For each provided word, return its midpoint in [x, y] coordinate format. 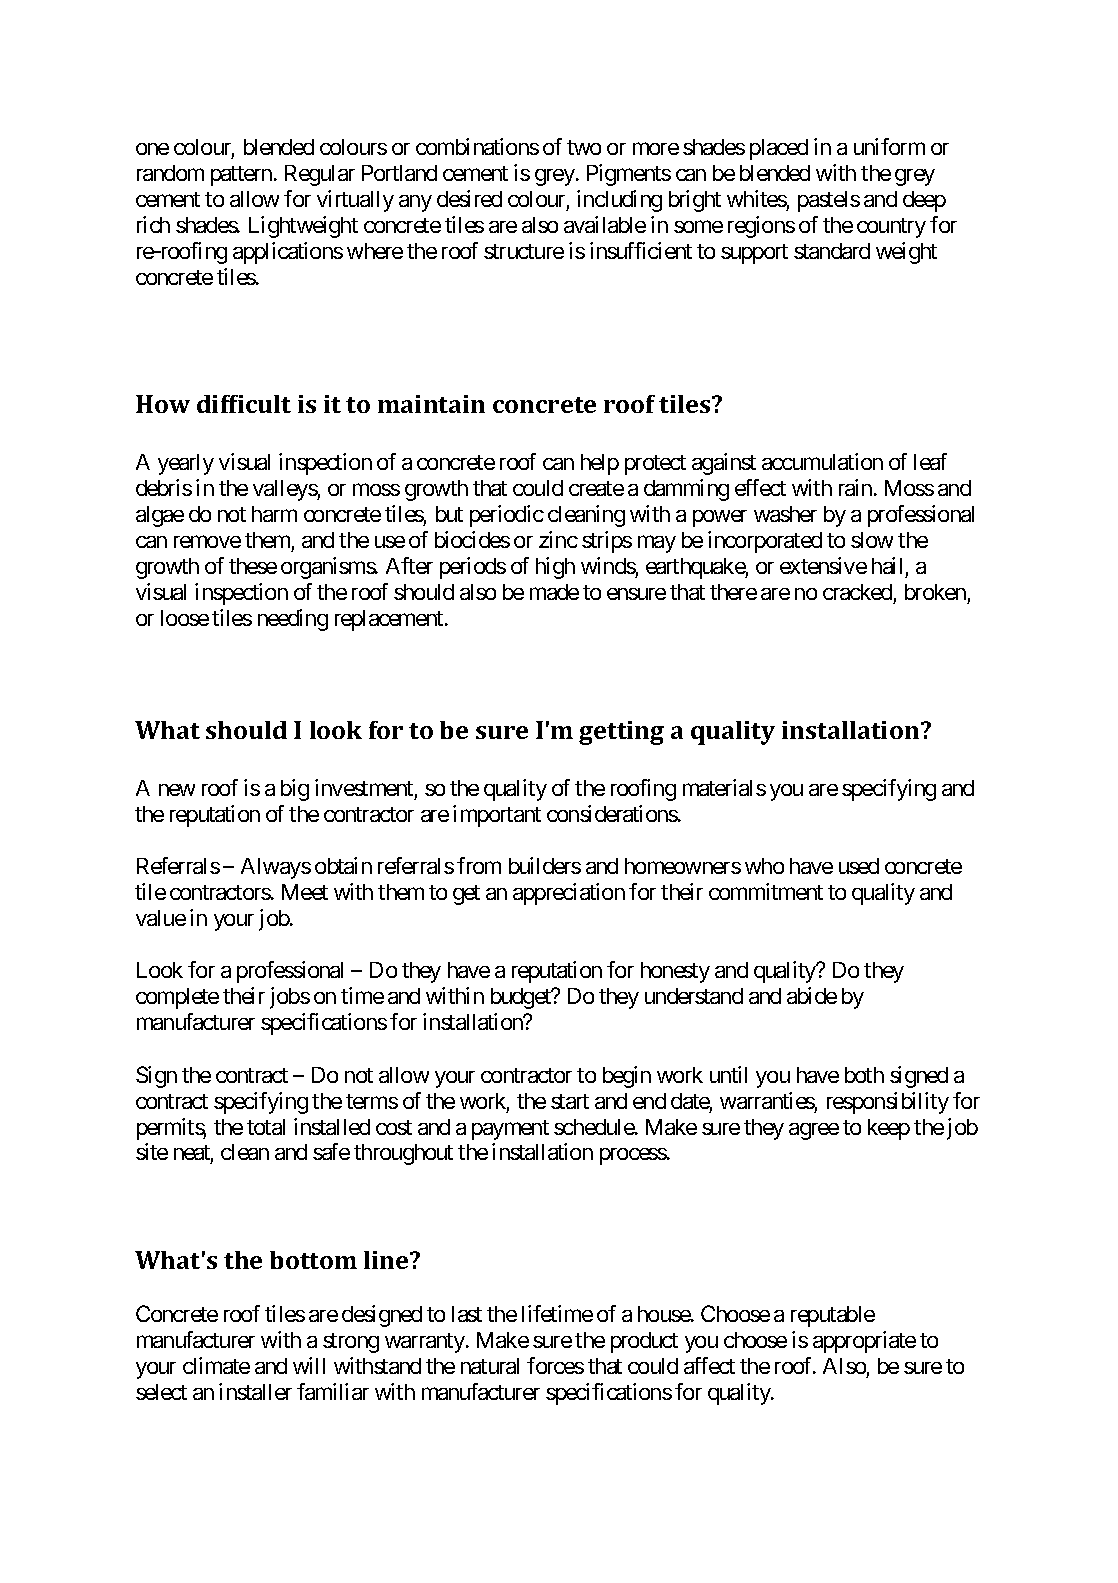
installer [255, 1391]
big [295, 790]
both [864, 1075]
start [570, 1101]
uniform [889, 146]
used [859, 866]
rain [855, 487]
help [600, 464]
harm [274, 514]
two [584, 147]
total [266, 1127]
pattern [241, 176]
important [497, 816]
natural [490, 1366]
